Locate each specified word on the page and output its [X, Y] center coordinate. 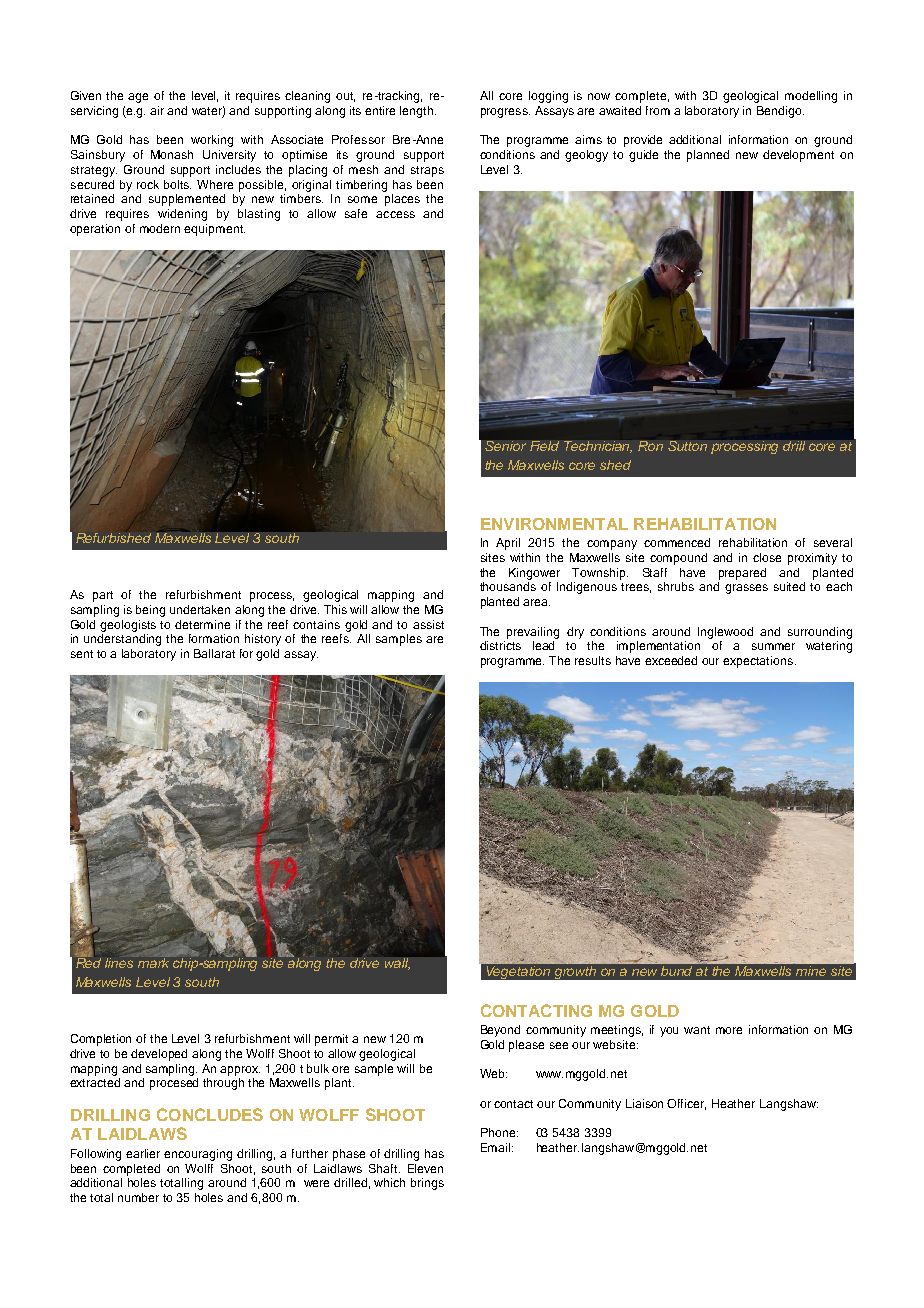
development [798, 156]
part [103, 596]
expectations [759, 662]
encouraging [198, 1155]
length [418, 112]
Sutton [687, 446]
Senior [505, 446]
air [157, 110]
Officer [686, 1104]
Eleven [425, 1168]
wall [397, 964]
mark [153, 962]
